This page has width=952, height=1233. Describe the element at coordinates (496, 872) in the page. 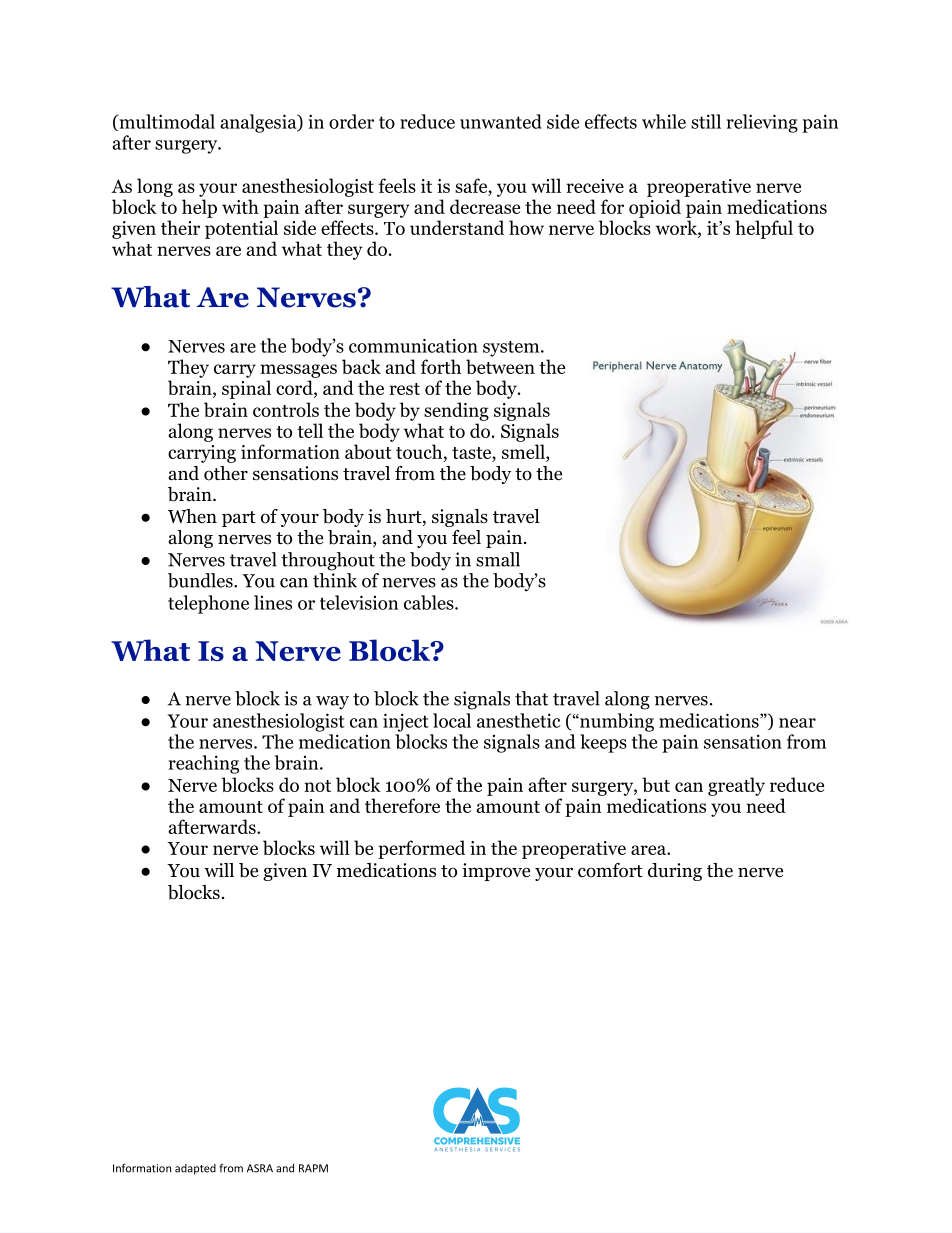

I see `improve` at that location.
